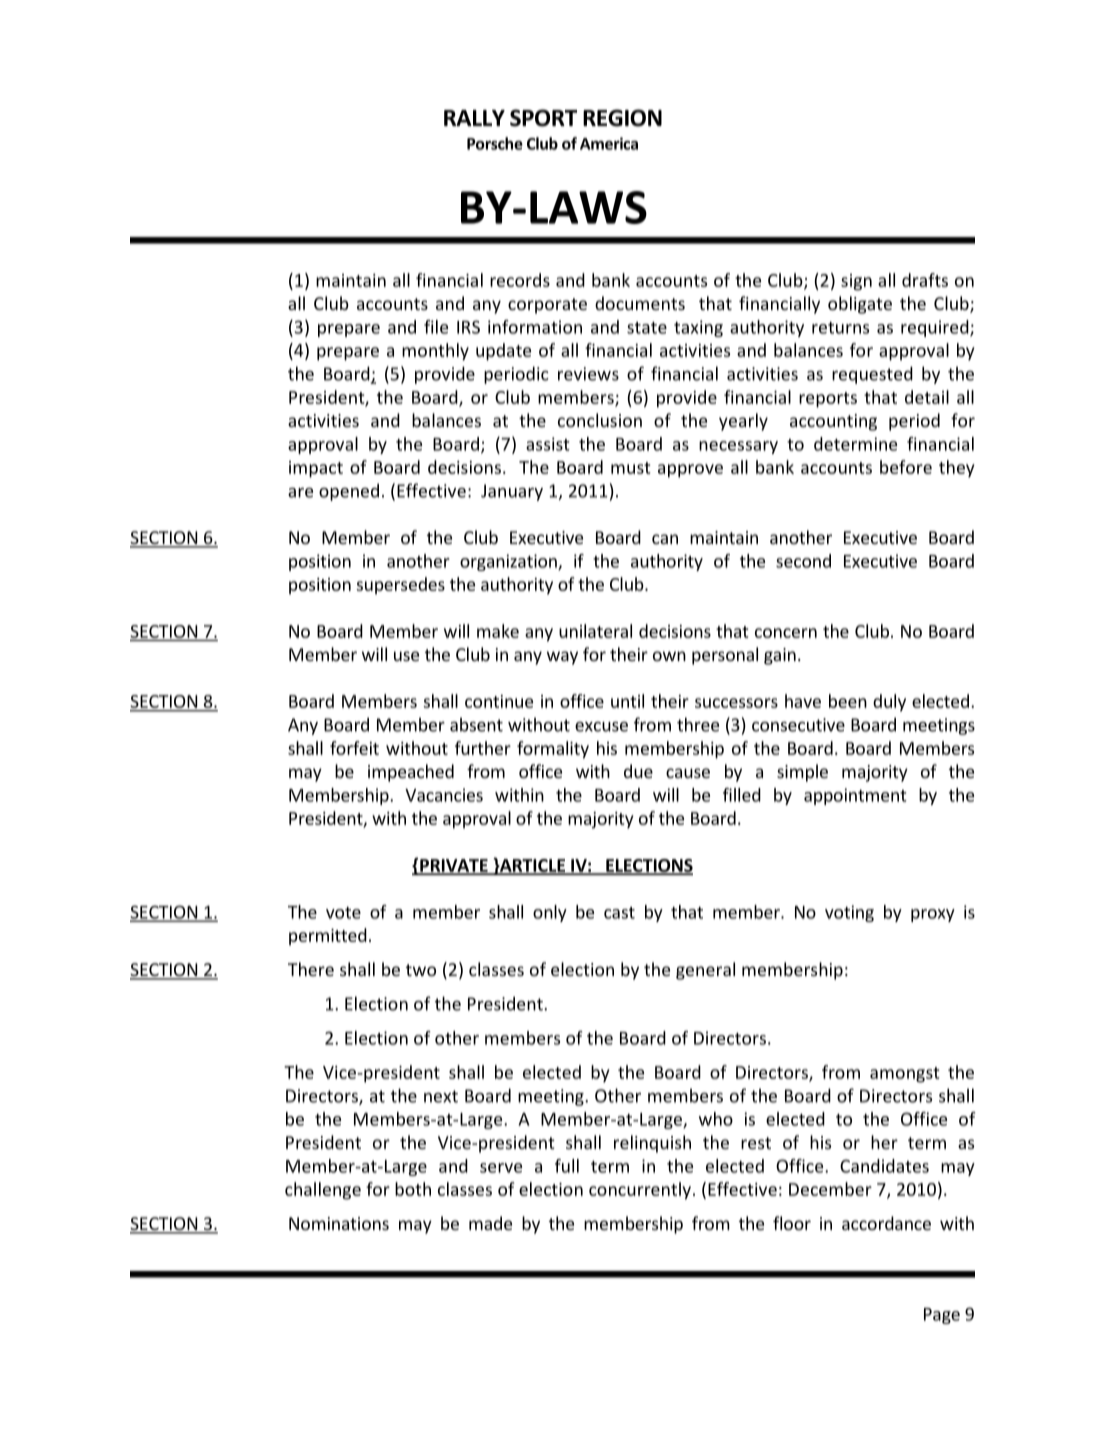  Describe the element at coordinates (906, 467) in the image. I see `before` at that location.
